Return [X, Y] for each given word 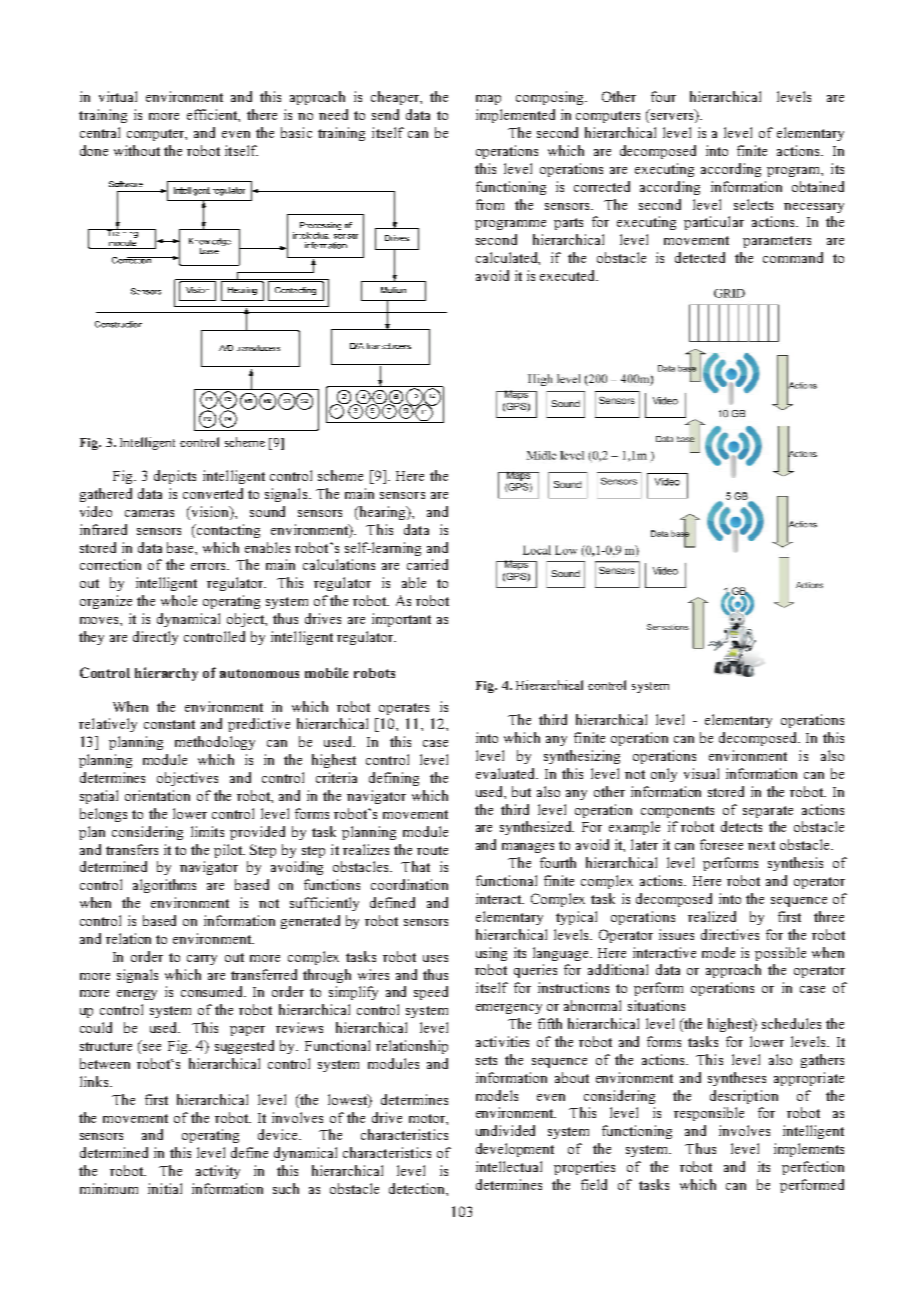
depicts [175, 477]
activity [218, 1172]
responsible [709, 1114]
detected [700, 257]
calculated [508, 258]
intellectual [509, 1166]
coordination [409, 884]
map [488, 100]
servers [672, 118]
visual [701, 773]
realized [712, 916]
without [137, 150]
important [401, 620]
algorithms [164, 886]
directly [155, 638]
